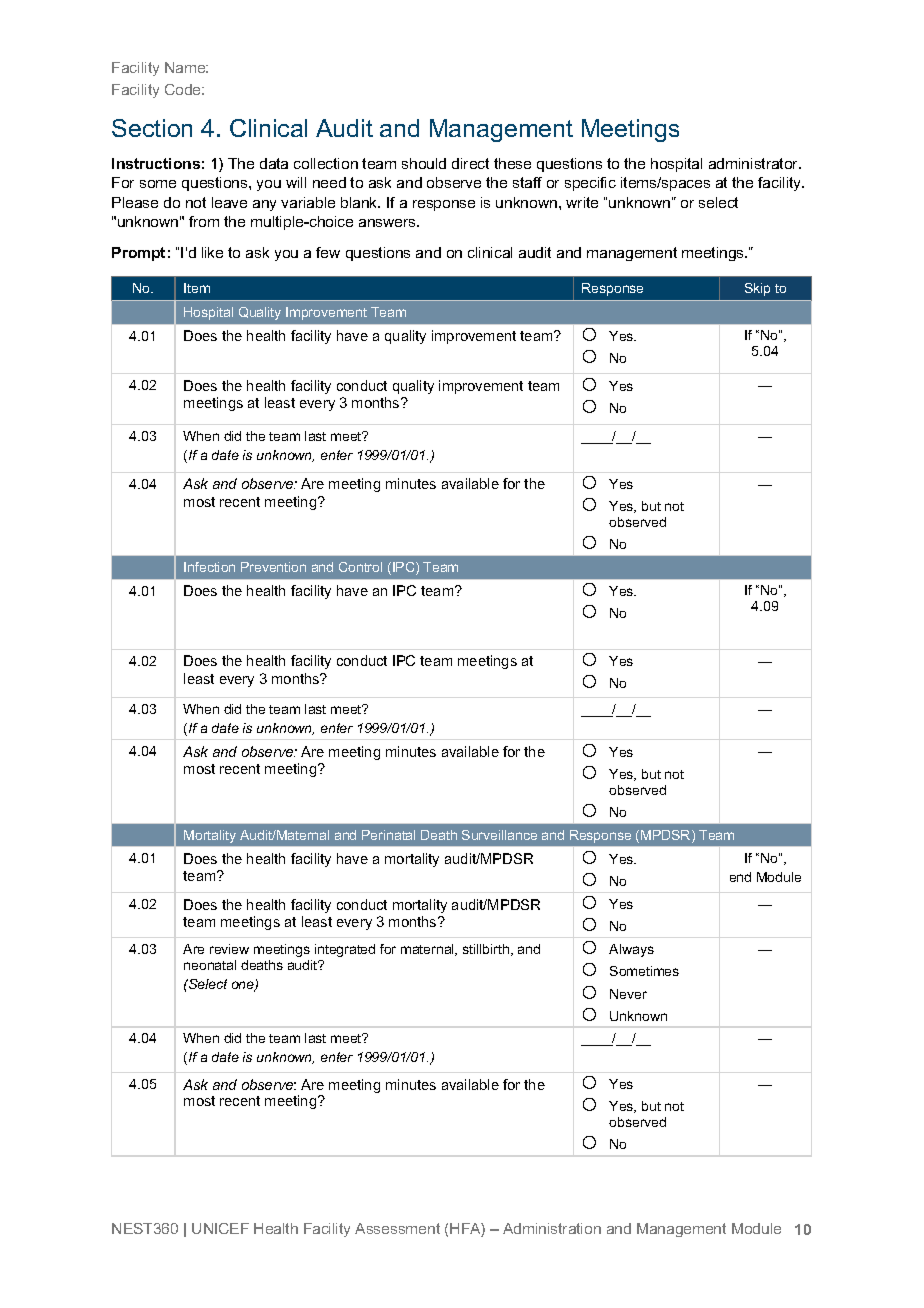 Image resolution: width=924 pixels, height=1308 pixels. I want to click on Administration, so click(552, 1228).
